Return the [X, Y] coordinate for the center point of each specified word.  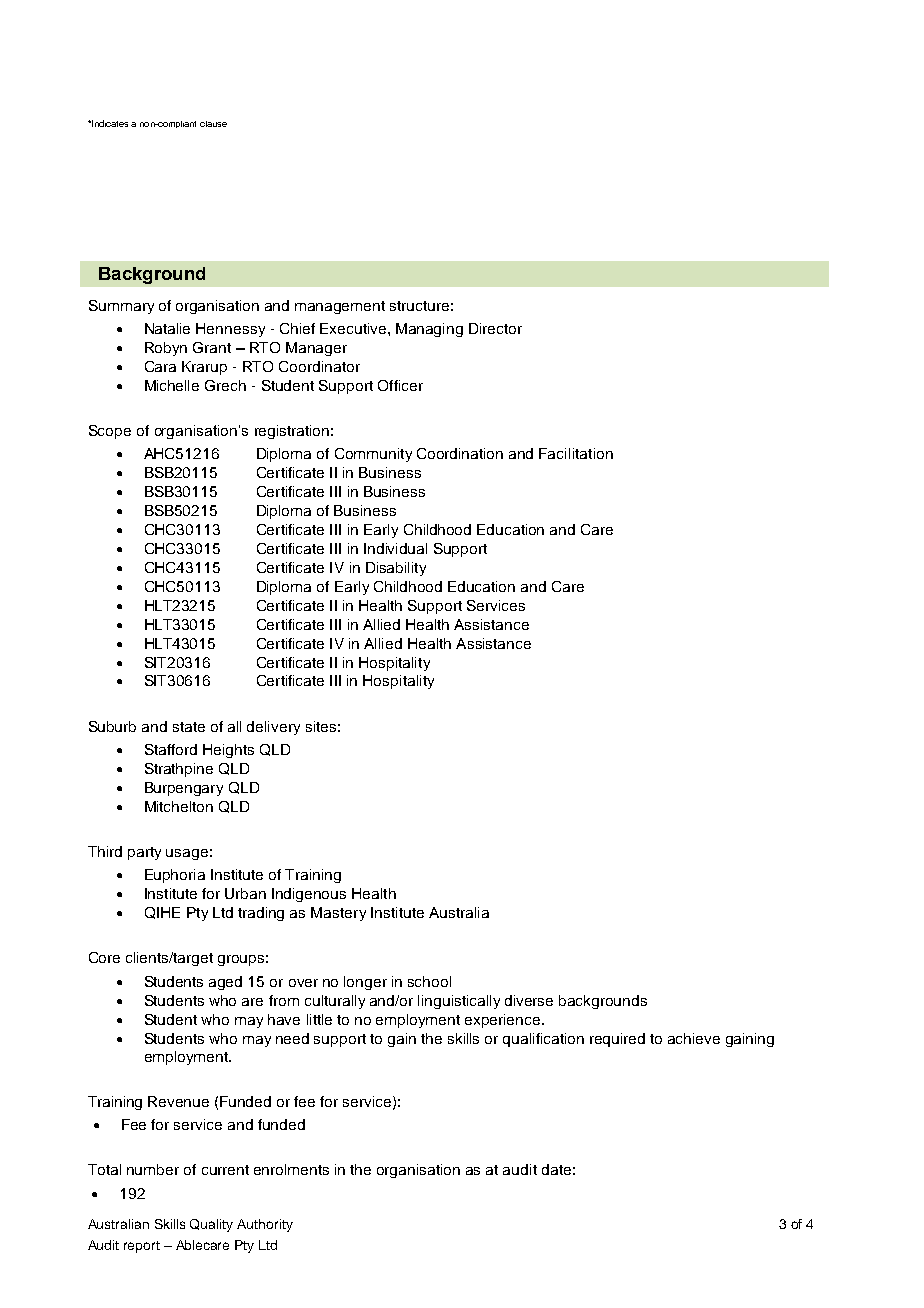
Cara [160, 366]
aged [225, 983]
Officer [400, 385]
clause [213, 124]
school [429, 981]
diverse [529, 1000]
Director [495, 328]
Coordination [460, 453]
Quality [211, 1225]
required [617, 1040]
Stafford [171, 749]
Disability [396, 569]
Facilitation [576, 453]
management [340, 307]
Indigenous [309, 895]
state [189, 727]
